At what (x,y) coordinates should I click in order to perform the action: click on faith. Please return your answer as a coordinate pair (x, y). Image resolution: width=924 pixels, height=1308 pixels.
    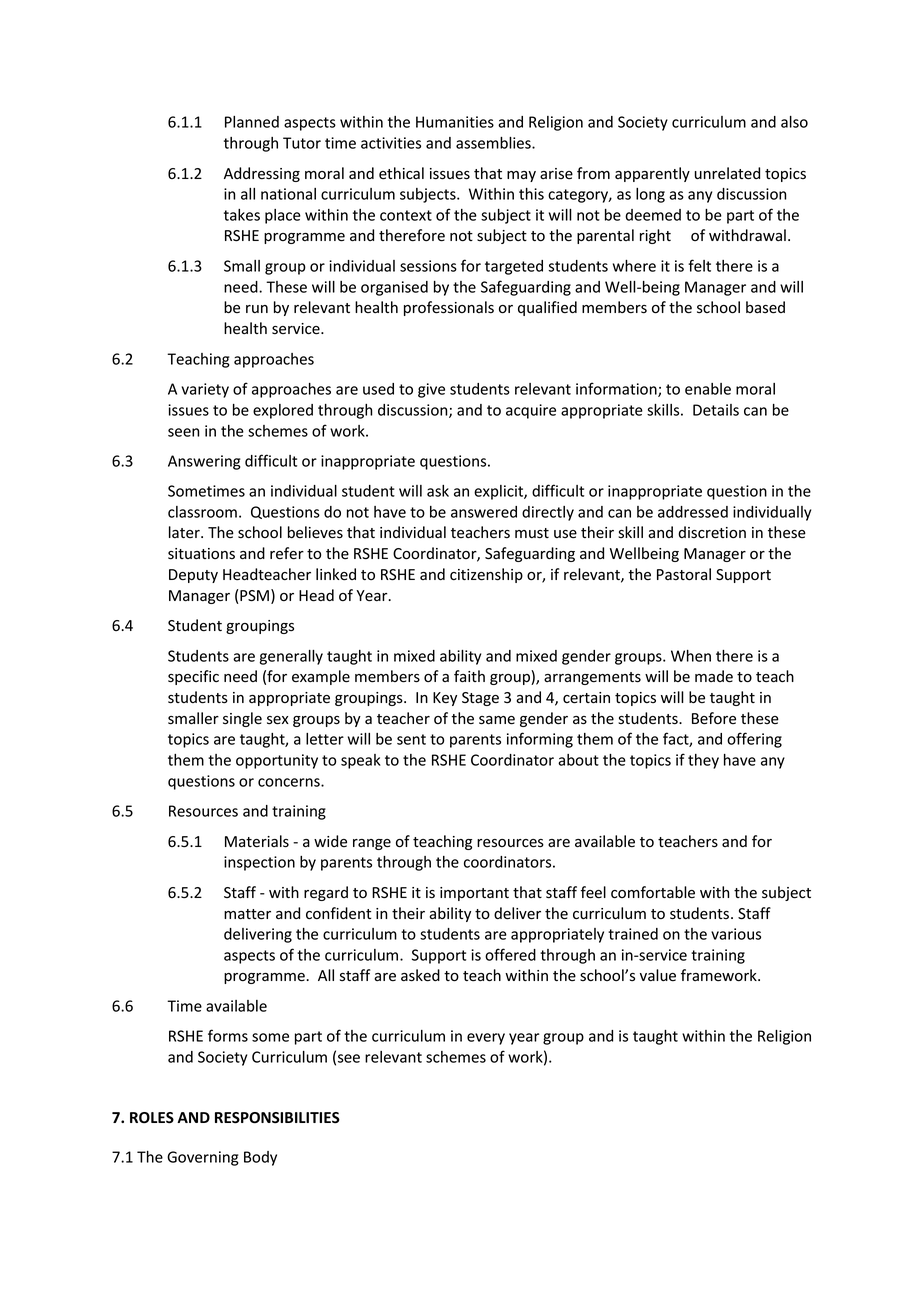
    Looking at the image, I should click on (469, 676).
